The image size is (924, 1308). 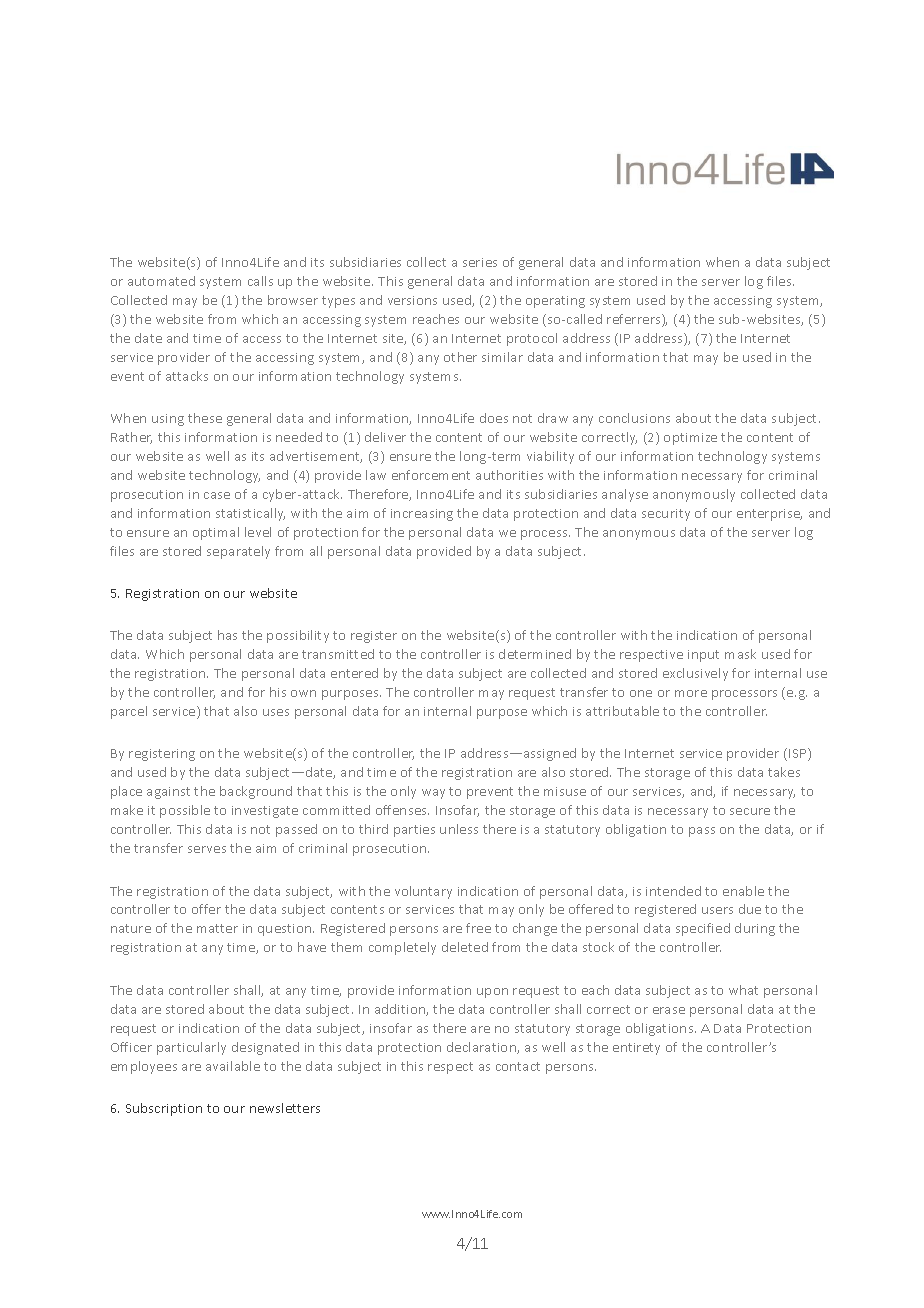 I want to click on available, so click(x=233, y=1066).
